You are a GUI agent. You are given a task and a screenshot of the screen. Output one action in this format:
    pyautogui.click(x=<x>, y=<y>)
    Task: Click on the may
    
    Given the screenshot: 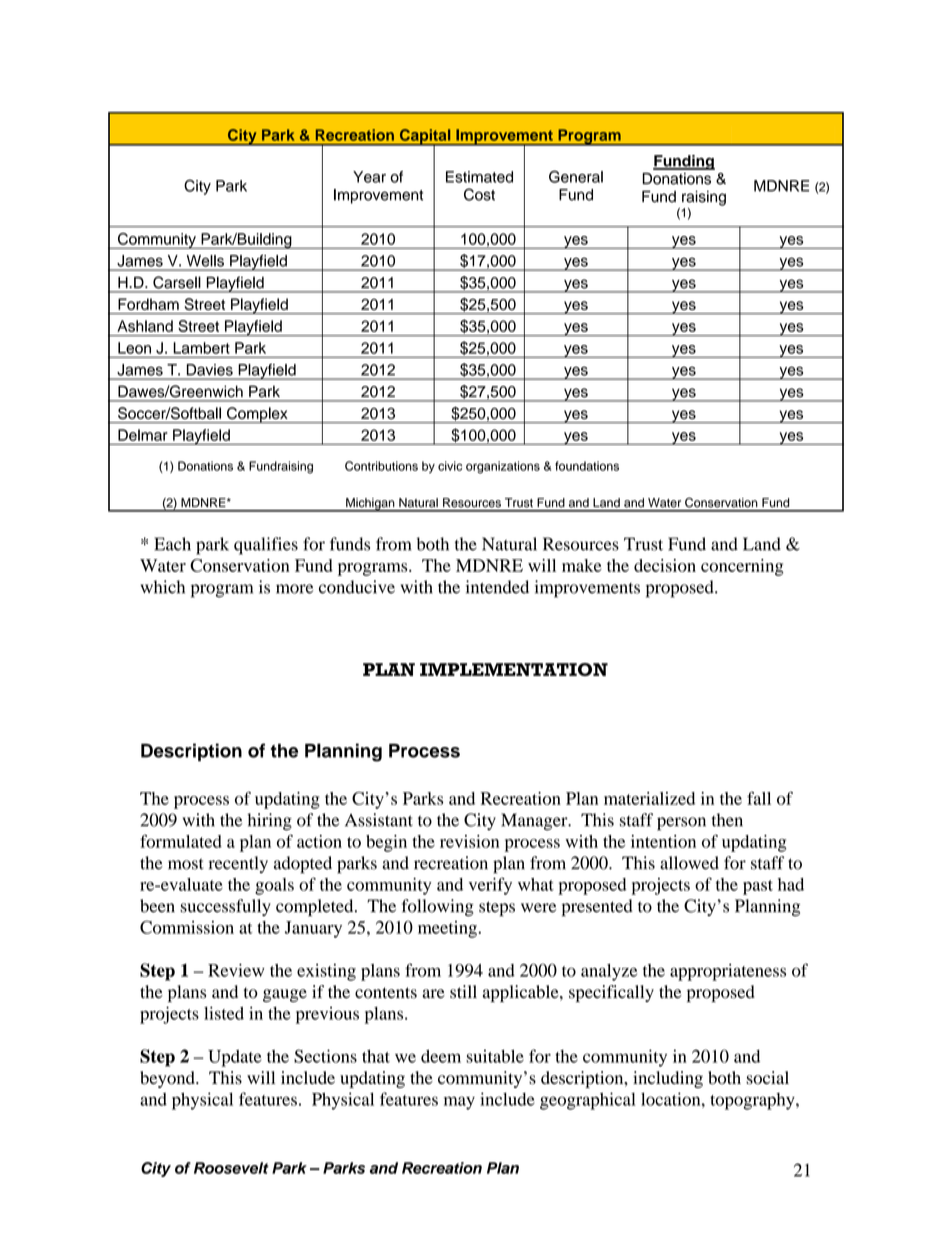 What is the action you would take?
    pyautogui.click(x=459, y=1103)
